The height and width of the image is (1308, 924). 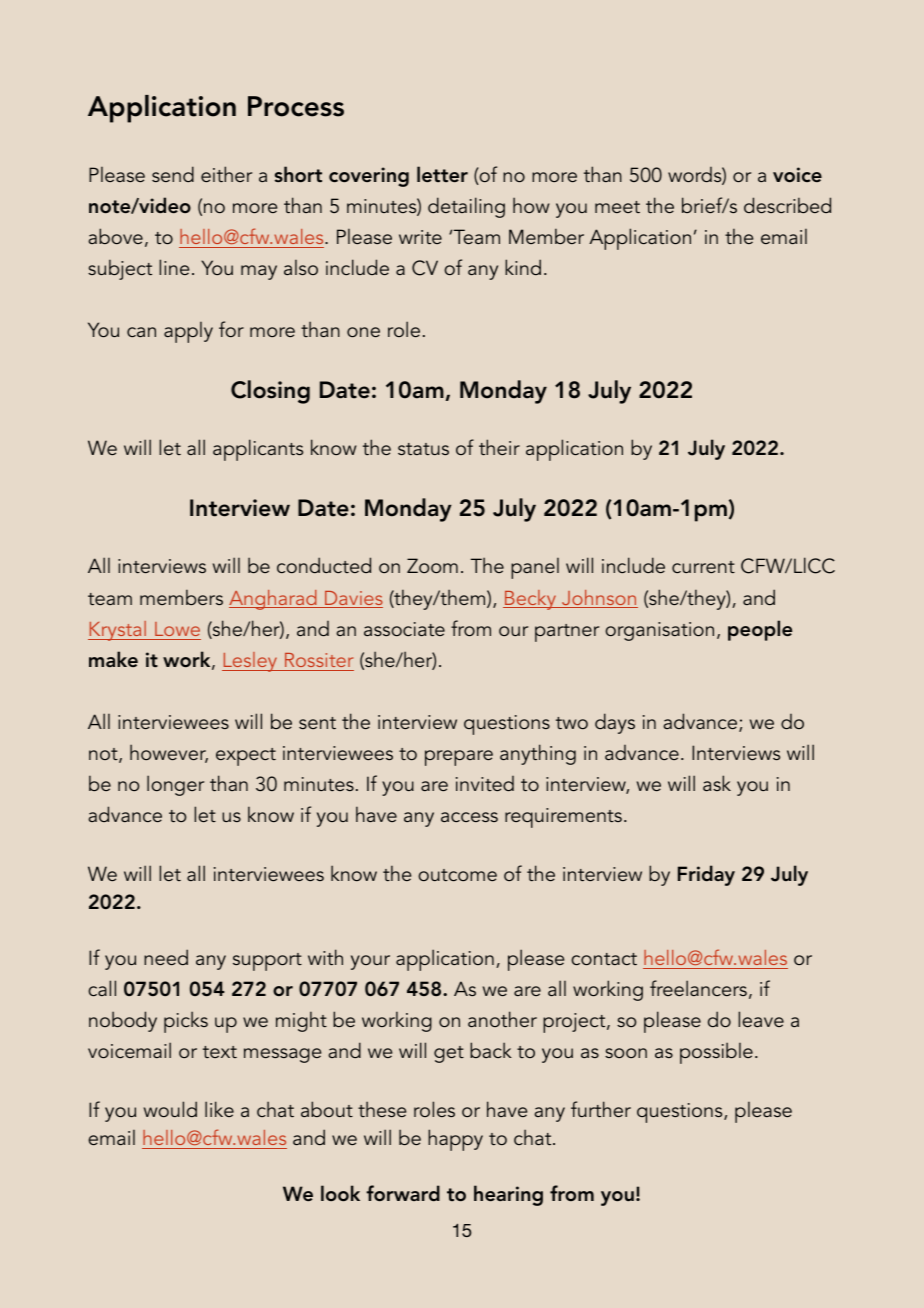 What do you see at coordinates (787, 205) in the image?
I see `described` at bounding box center [787, 205].
